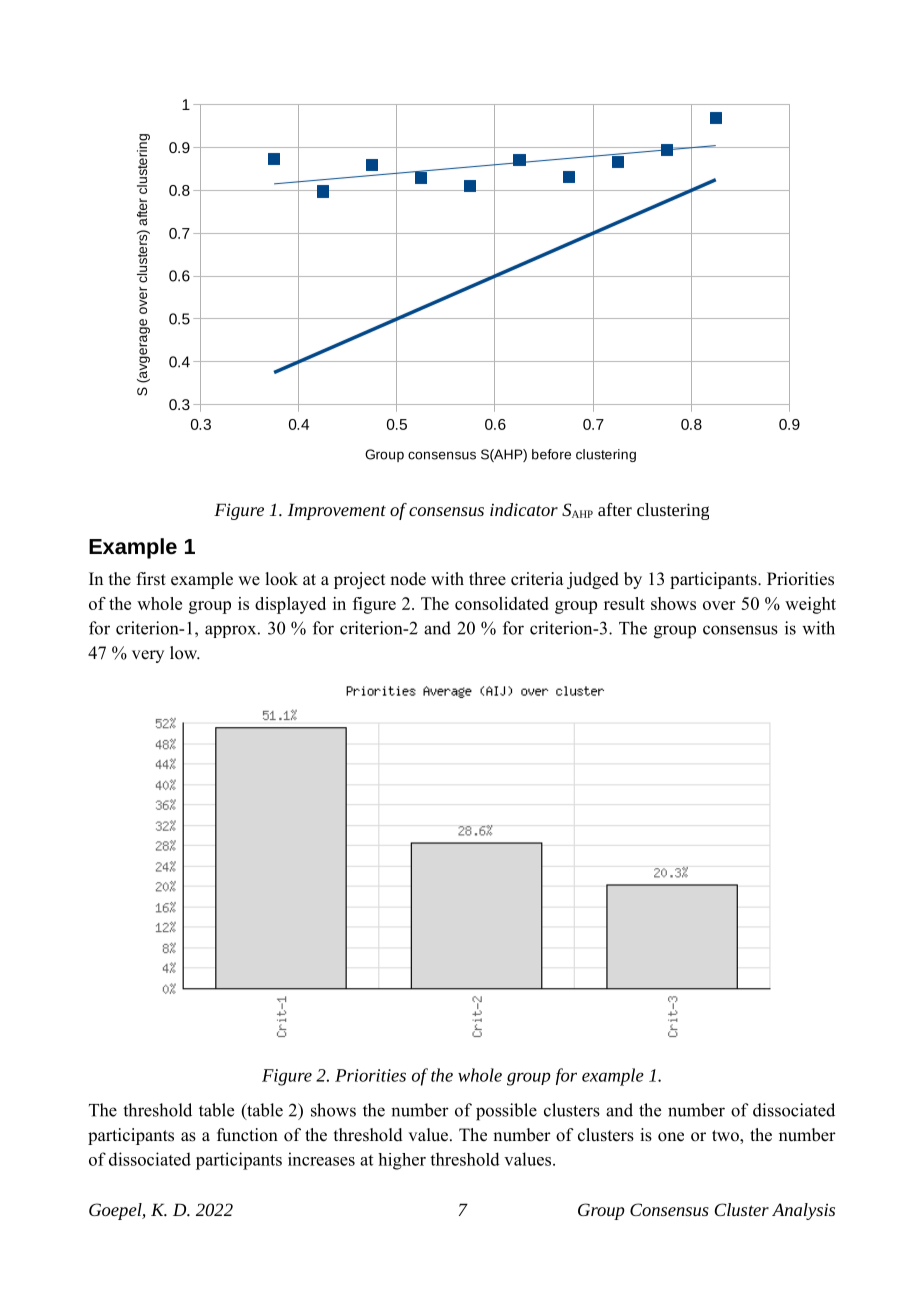 The width and height of the image is (924, 1308). What do you see at coordinates (524, 509) in the image?
I see `indicator` at bounding box center [524, 509].
